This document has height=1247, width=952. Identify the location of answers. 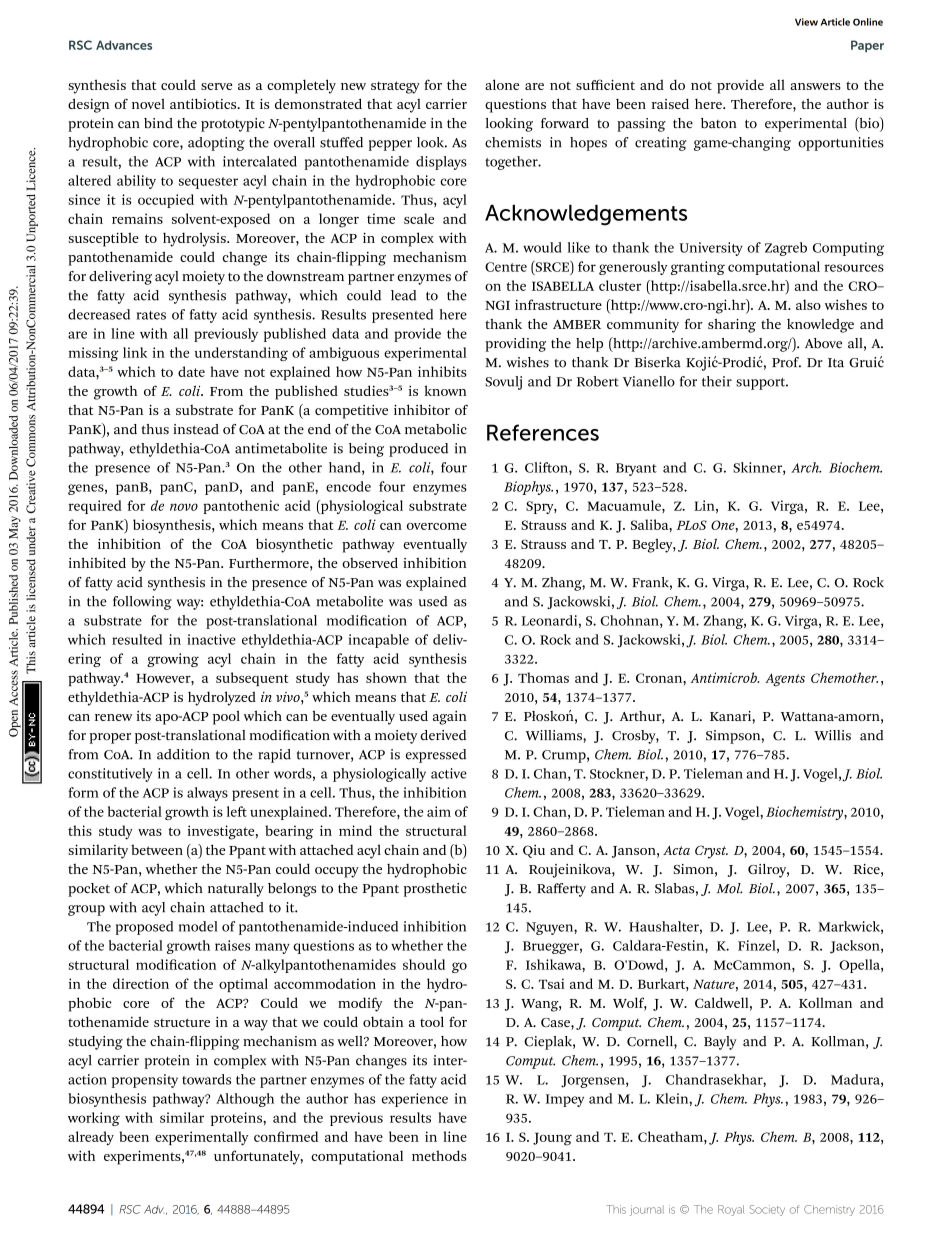
(815, 86).
